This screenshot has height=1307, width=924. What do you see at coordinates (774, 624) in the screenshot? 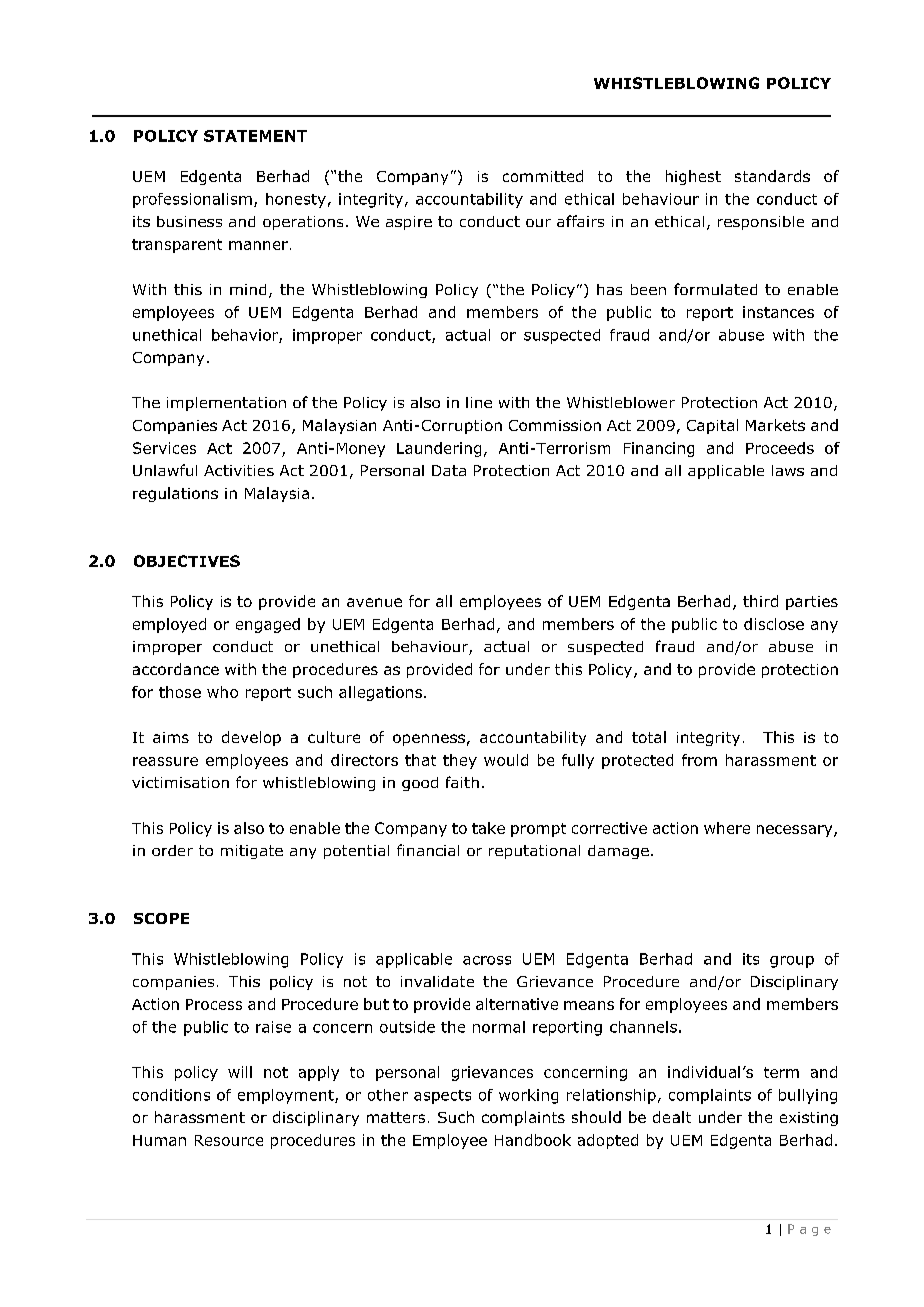
I see `disclose` at bounding box center [774, 624].
